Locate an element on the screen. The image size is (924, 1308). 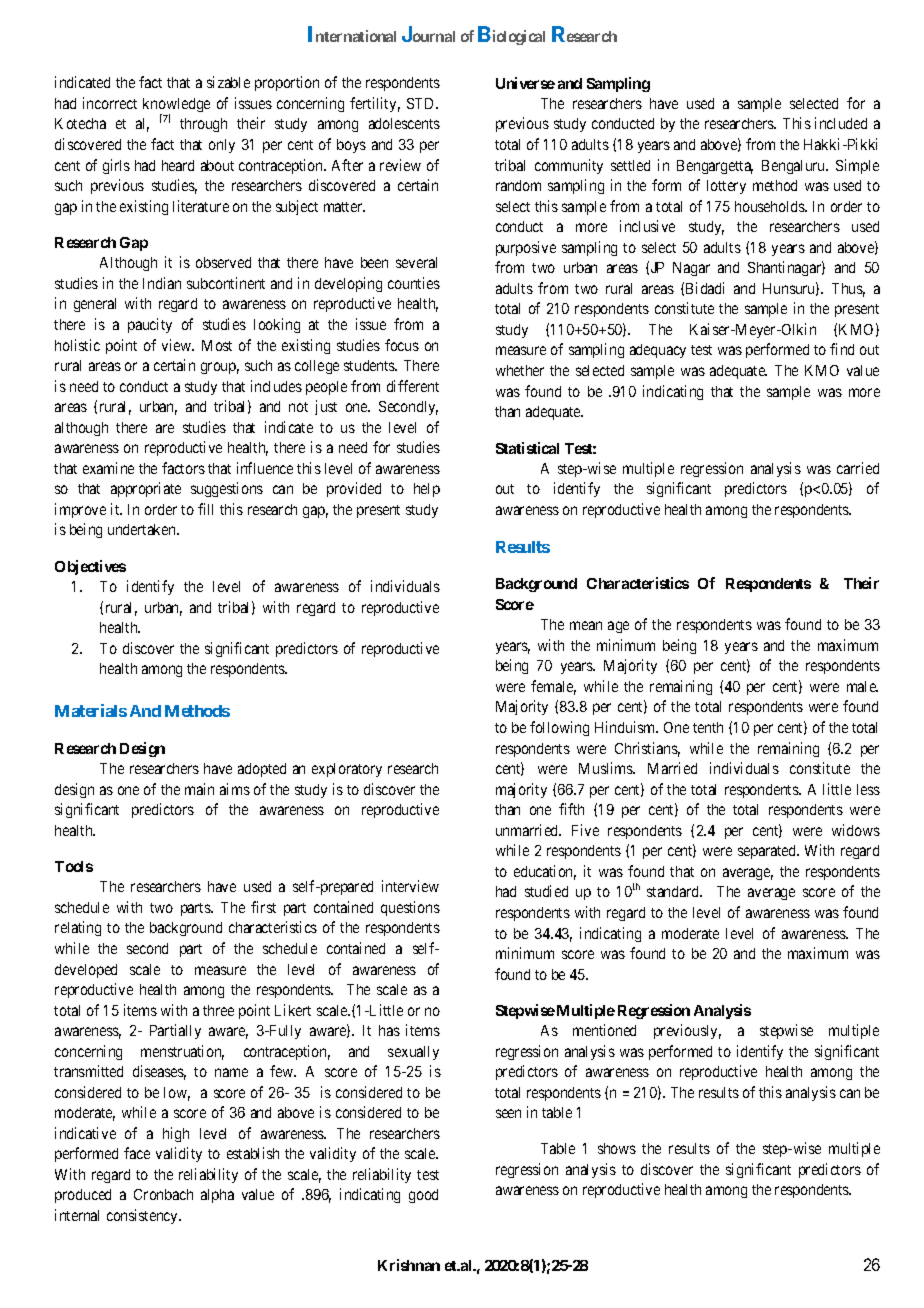
knowledge is located at coordinates (176, 106).
